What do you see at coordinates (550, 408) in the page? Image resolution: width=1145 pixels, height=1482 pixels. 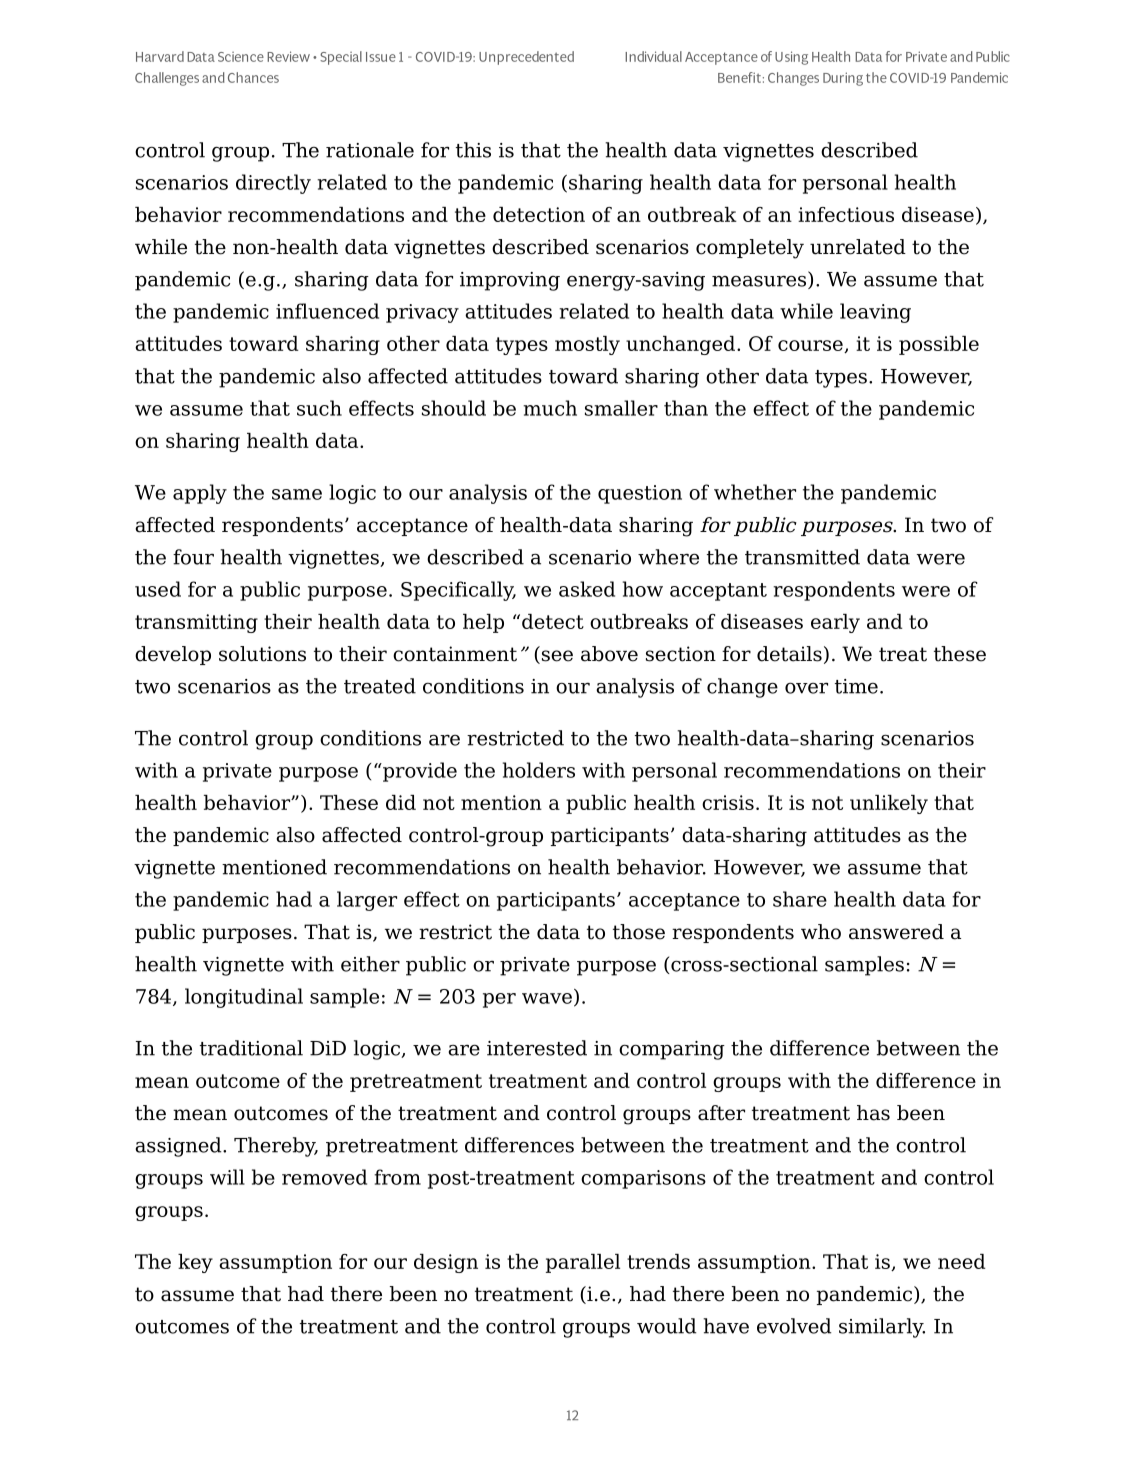 I see `much` at bounding box center [550, 408].
